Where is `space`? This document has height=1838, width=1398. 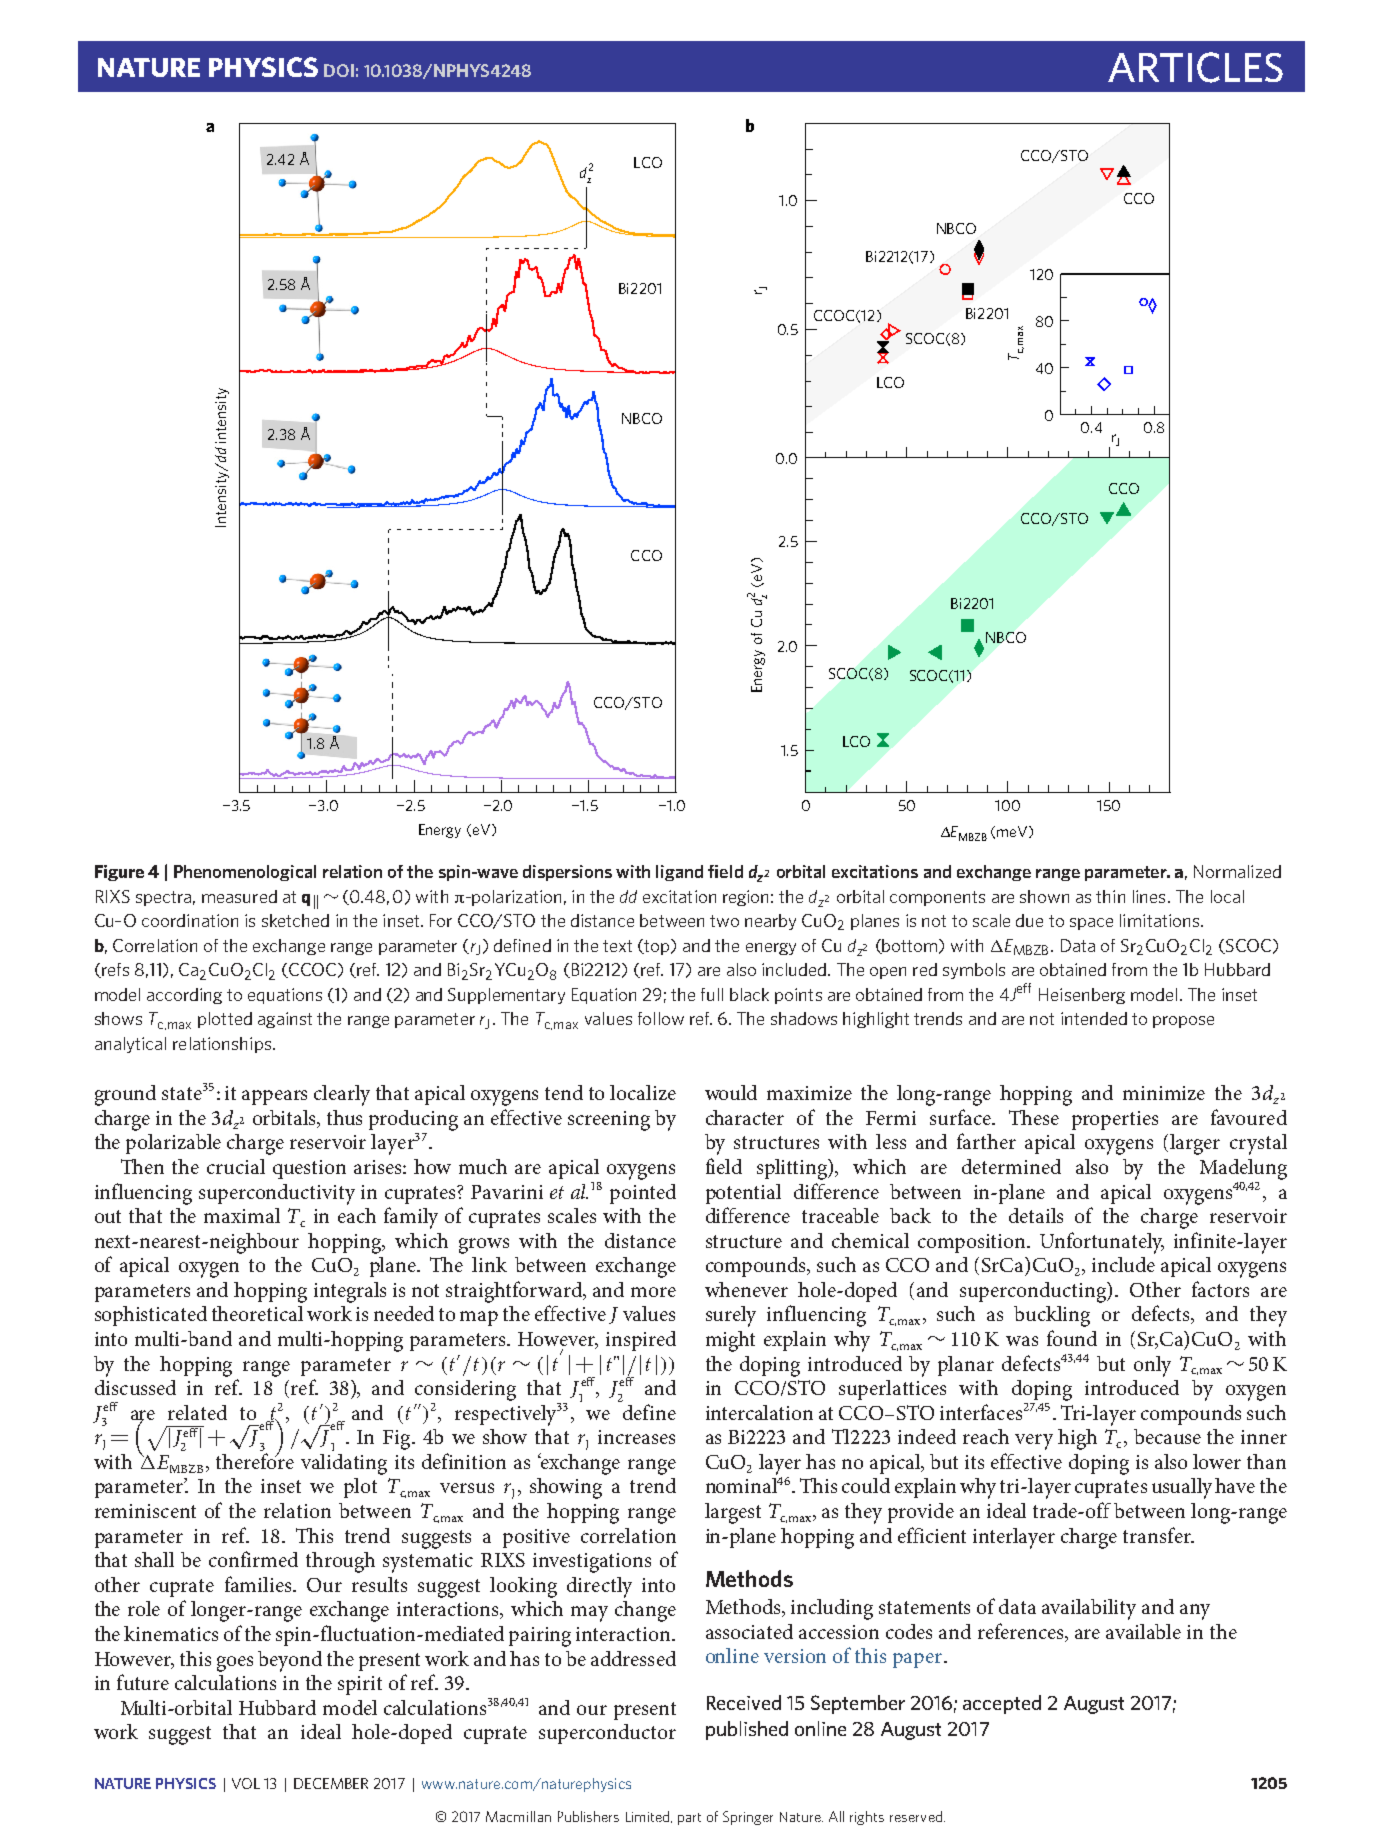
space is located at coordinates (1091, 924).
